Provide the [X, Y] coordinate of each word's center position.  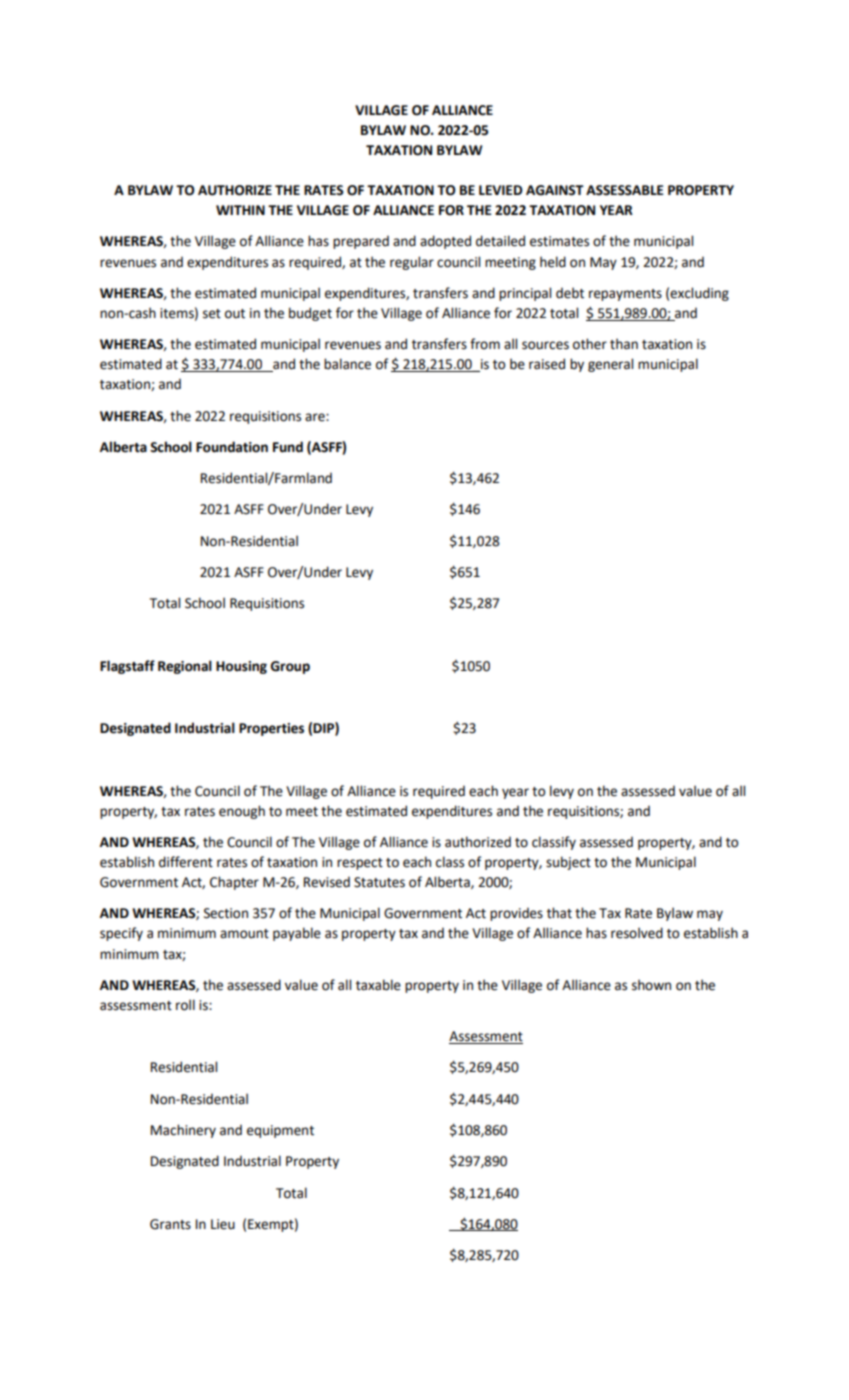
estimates [559, 241]
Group [290, 667]
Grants [170, 1224]
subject [568, 863]
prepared [361, 242]
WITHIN [240, 210]
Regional [185, 667]
